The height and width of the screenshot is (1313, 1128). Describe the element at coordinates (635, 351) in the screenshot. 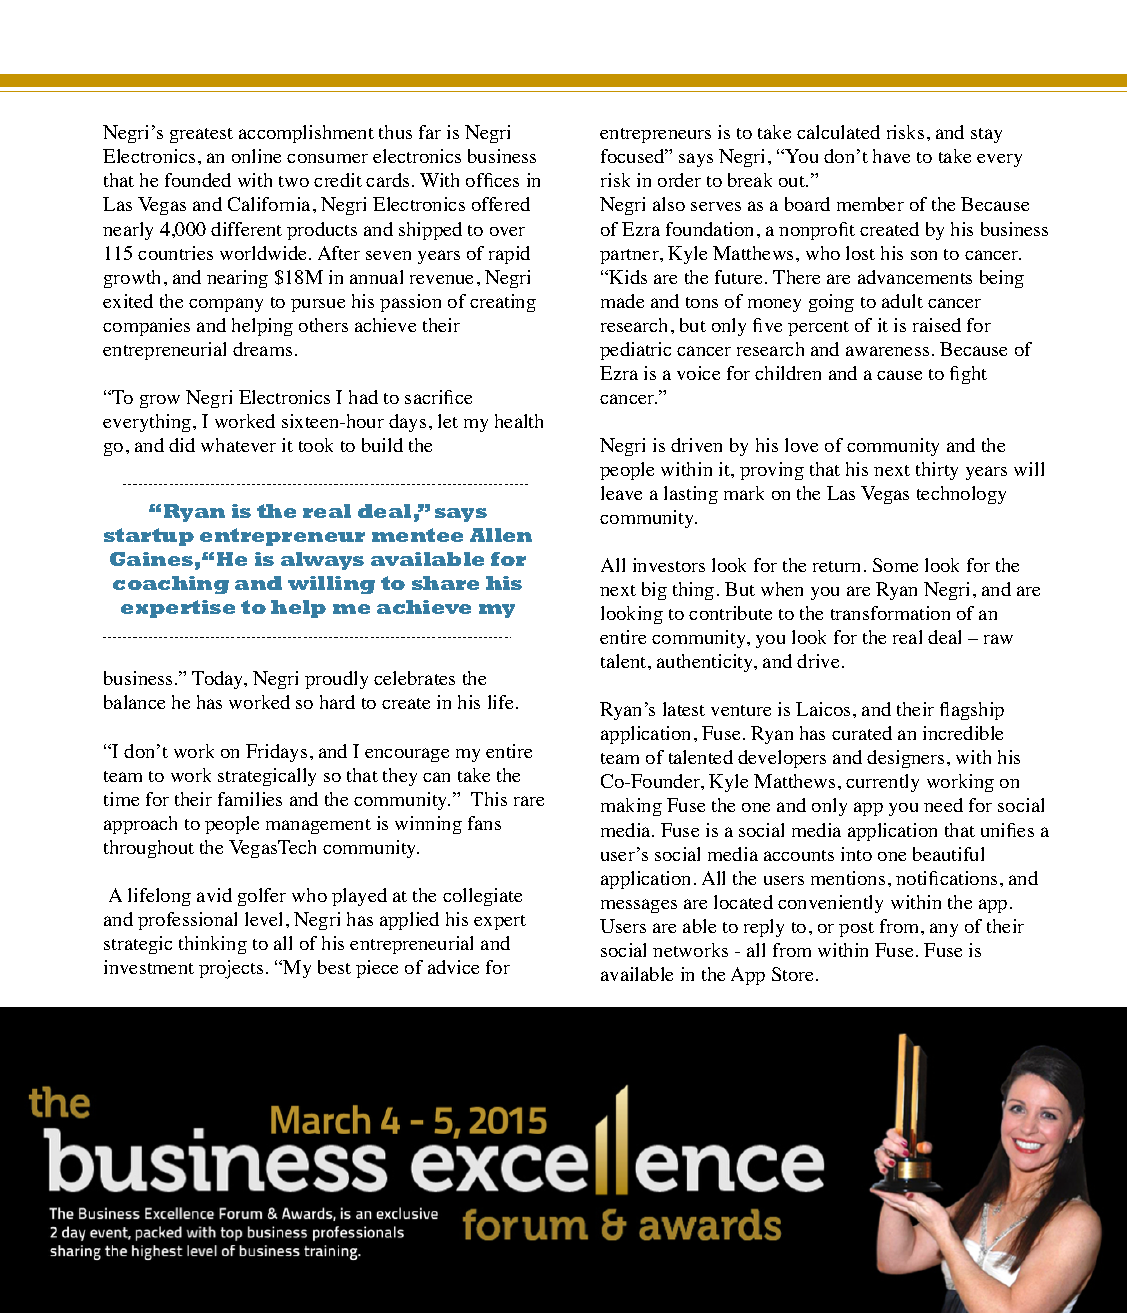

I see `pediatric` at that location.
